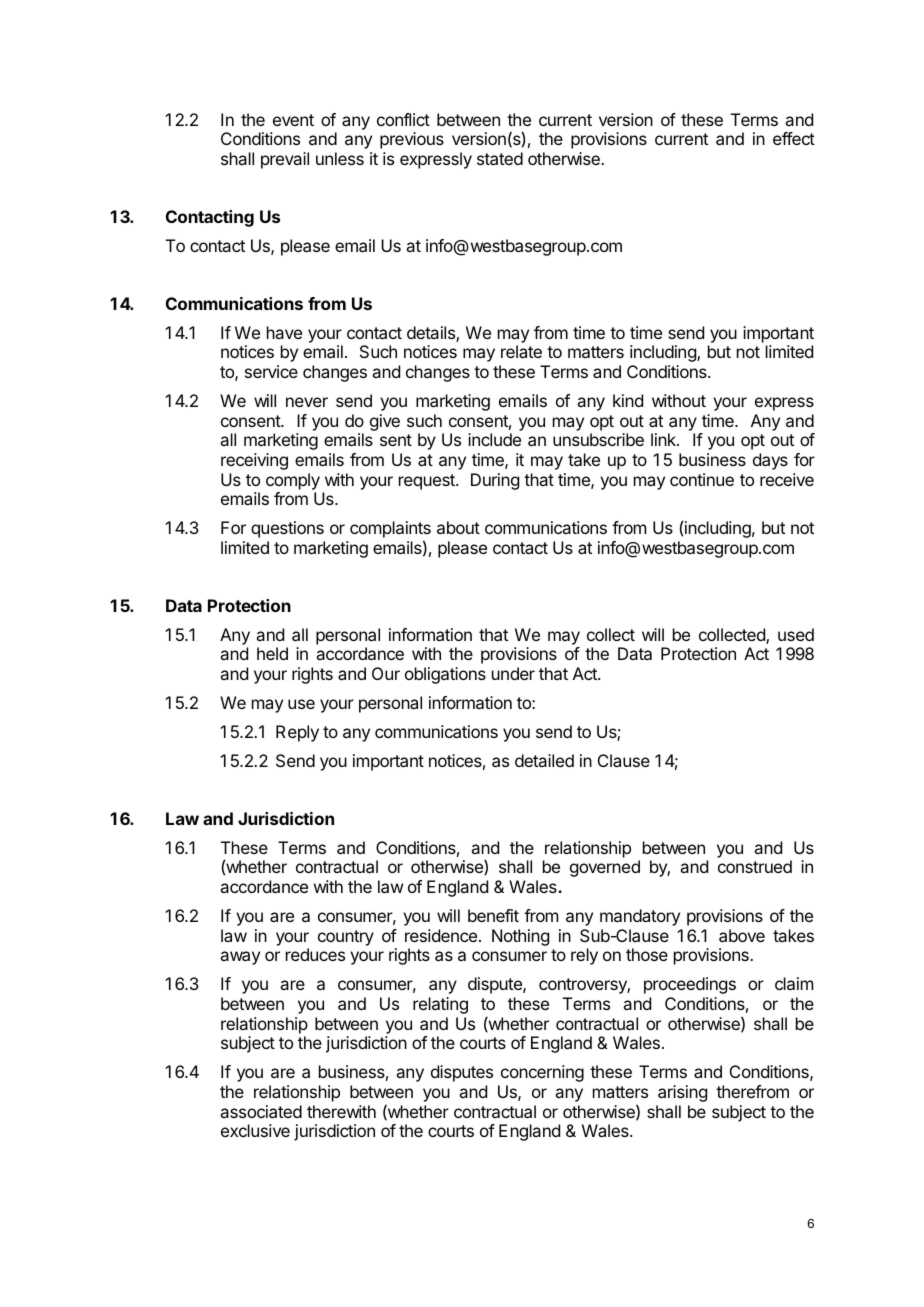  Describe the element at coordinates (794, 138) in the screenshot. I see `effect` at that location.
